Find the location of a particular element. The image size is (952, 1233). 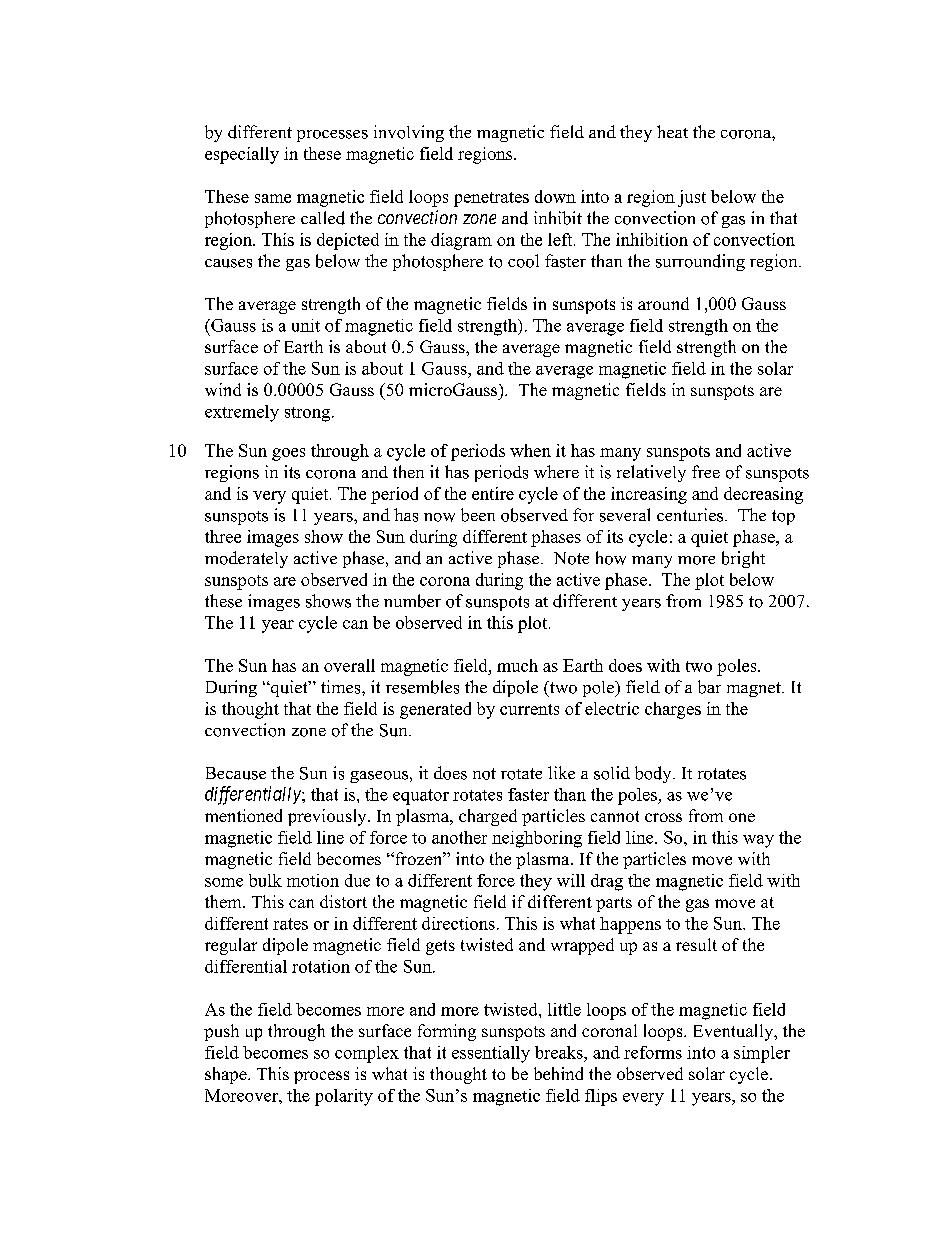

much is located at coordinates (517, 665).
